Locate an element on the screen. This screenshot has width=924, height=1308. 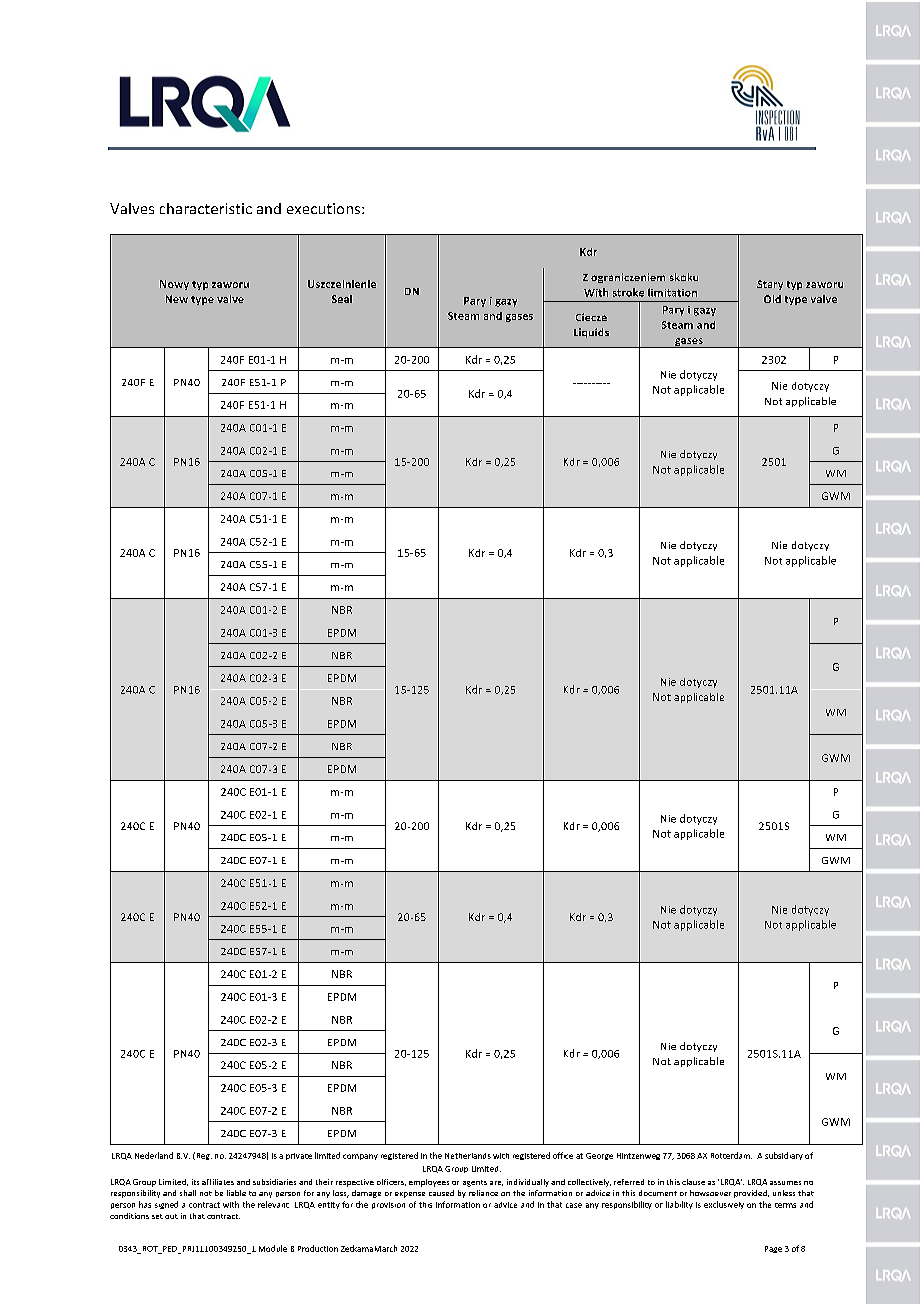
Liquids is located at coordinates (591, 333).
